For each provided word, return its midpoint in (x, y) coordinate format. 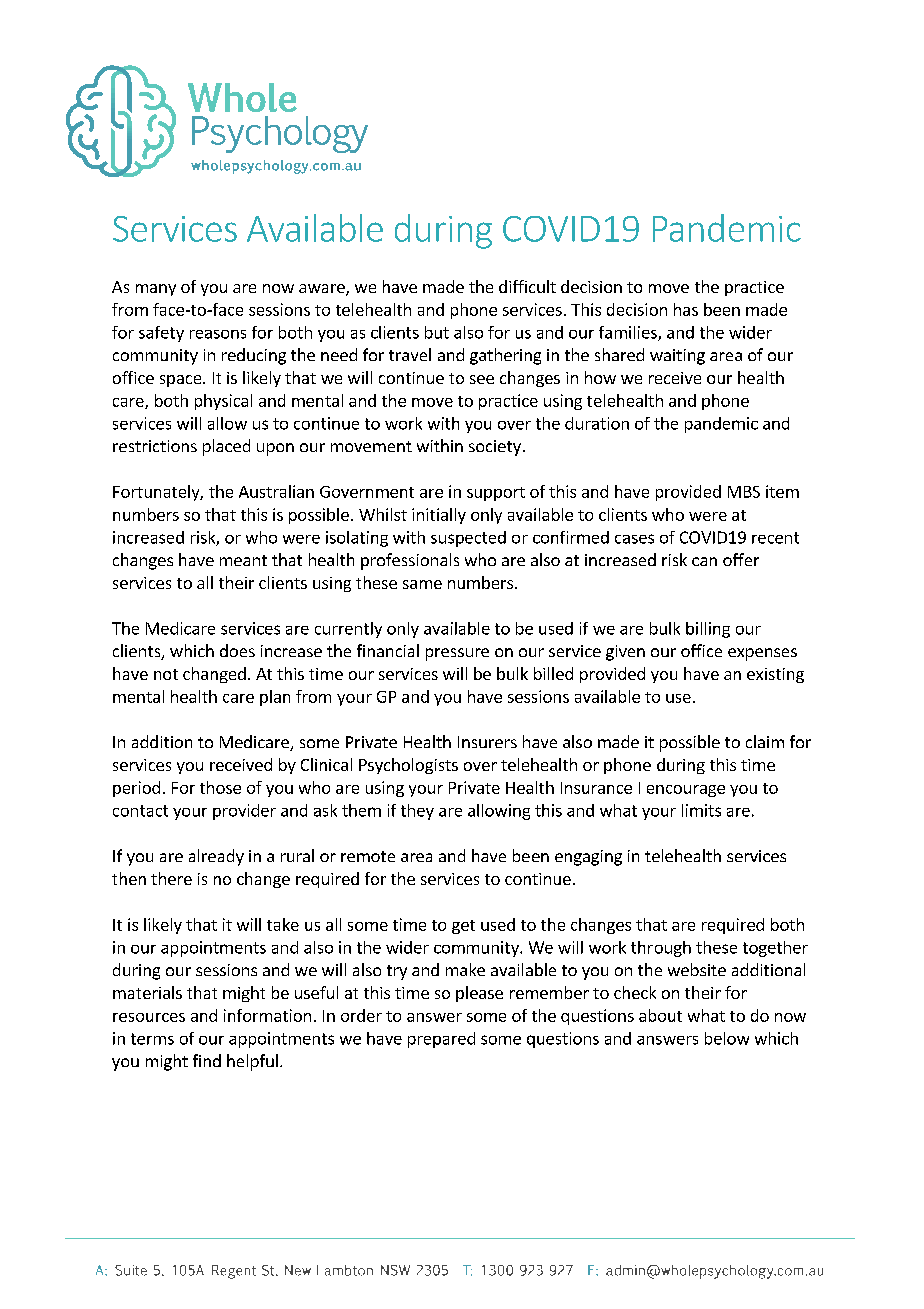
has (686, 309)
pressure (457, 654)
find (207, 1060)
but (437, 332)
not (166, 674)
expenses (762, 654)
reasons (218, 334)
